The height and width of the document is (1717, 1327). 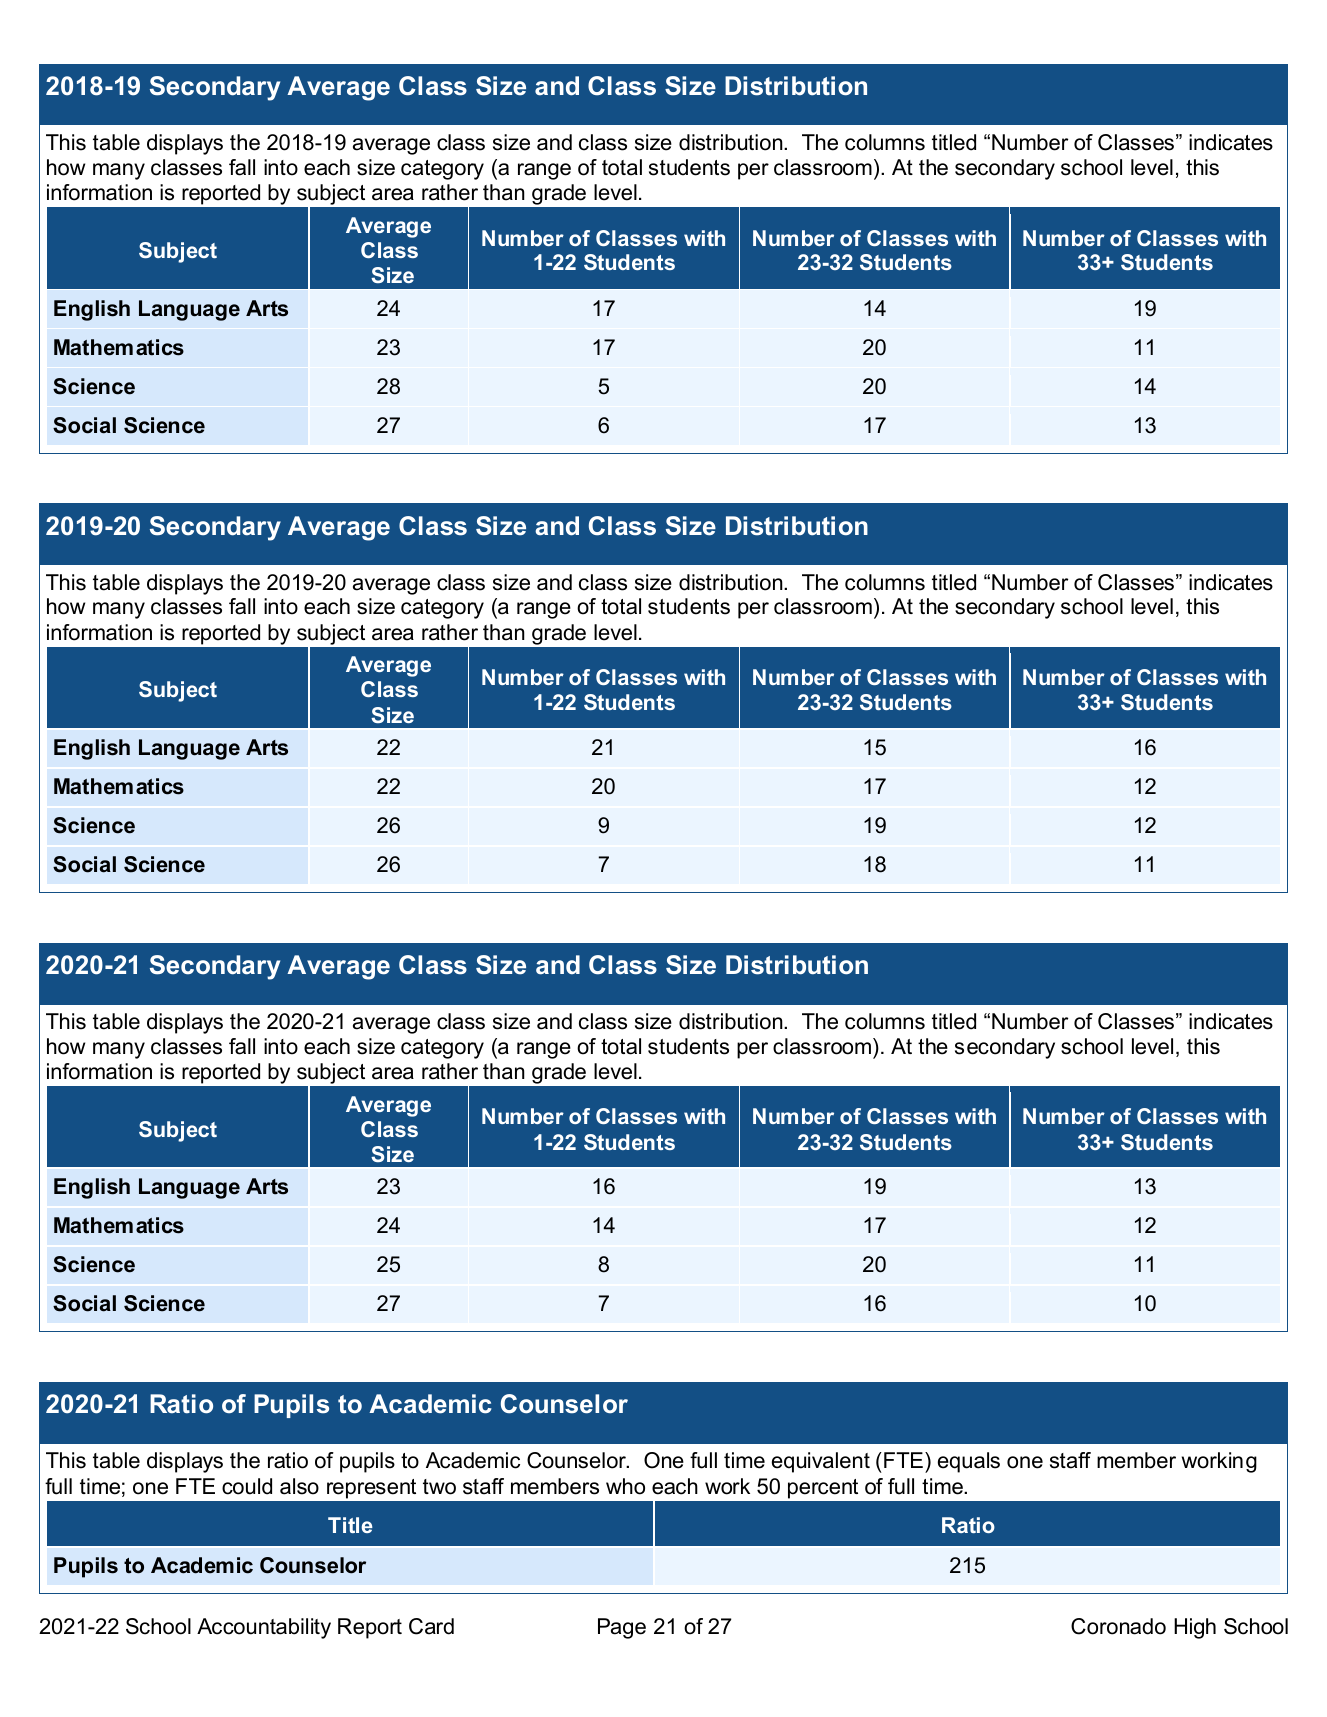 I want to click on could, so click(x=247, y=1486).
